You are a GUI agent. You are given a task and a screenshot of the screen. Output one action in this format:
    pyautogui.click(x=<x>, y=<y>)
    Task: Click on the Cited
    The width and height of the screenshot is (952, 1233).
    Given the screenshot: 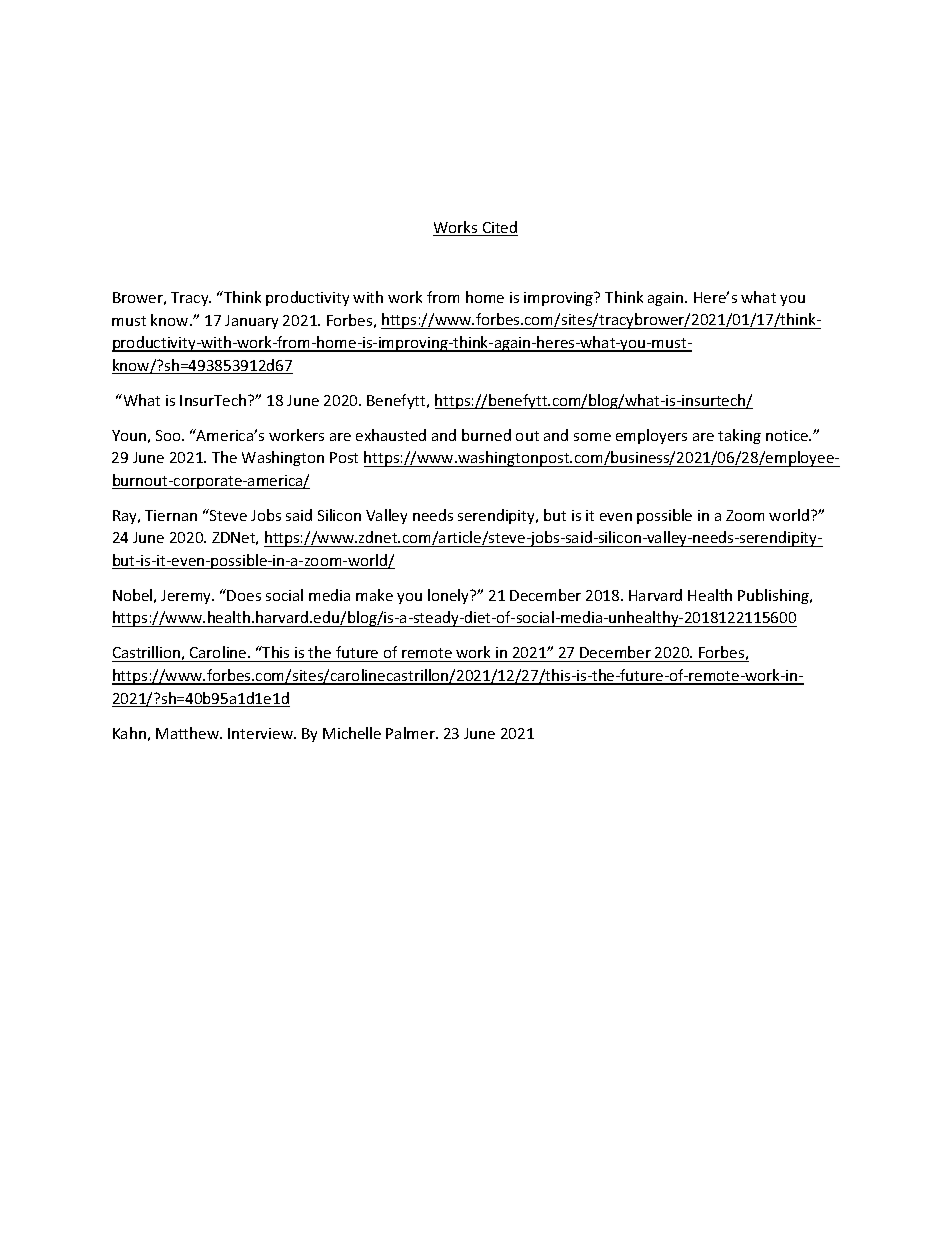 What is the action you would take?
    pyautogui.click(x=499, y=228)
